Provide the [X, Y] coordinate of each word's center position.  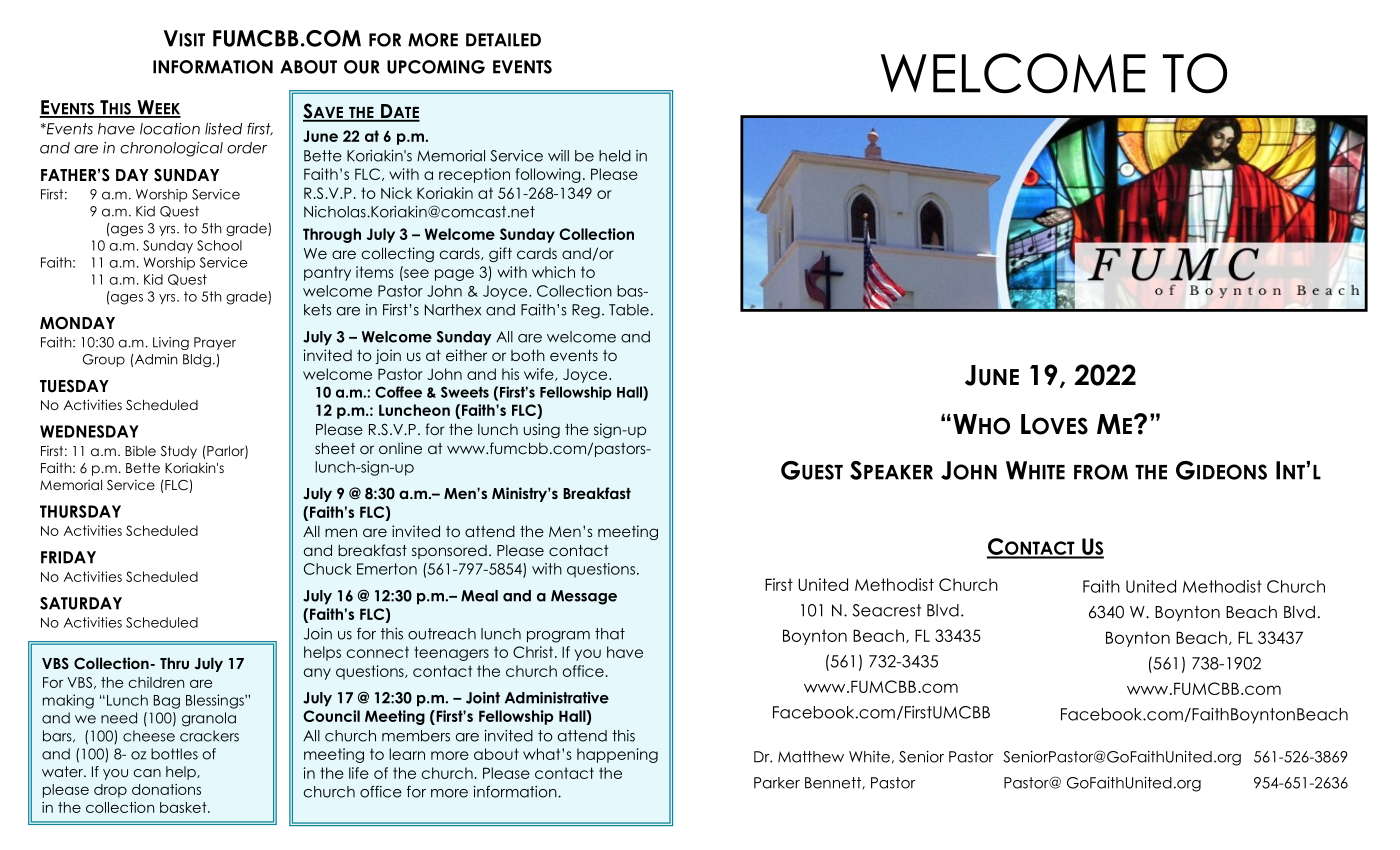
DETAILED [503, 40]
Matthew [811, 757]
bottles [174, 754]
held [615, 156]
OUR [362, 67]
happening [617, 755]
